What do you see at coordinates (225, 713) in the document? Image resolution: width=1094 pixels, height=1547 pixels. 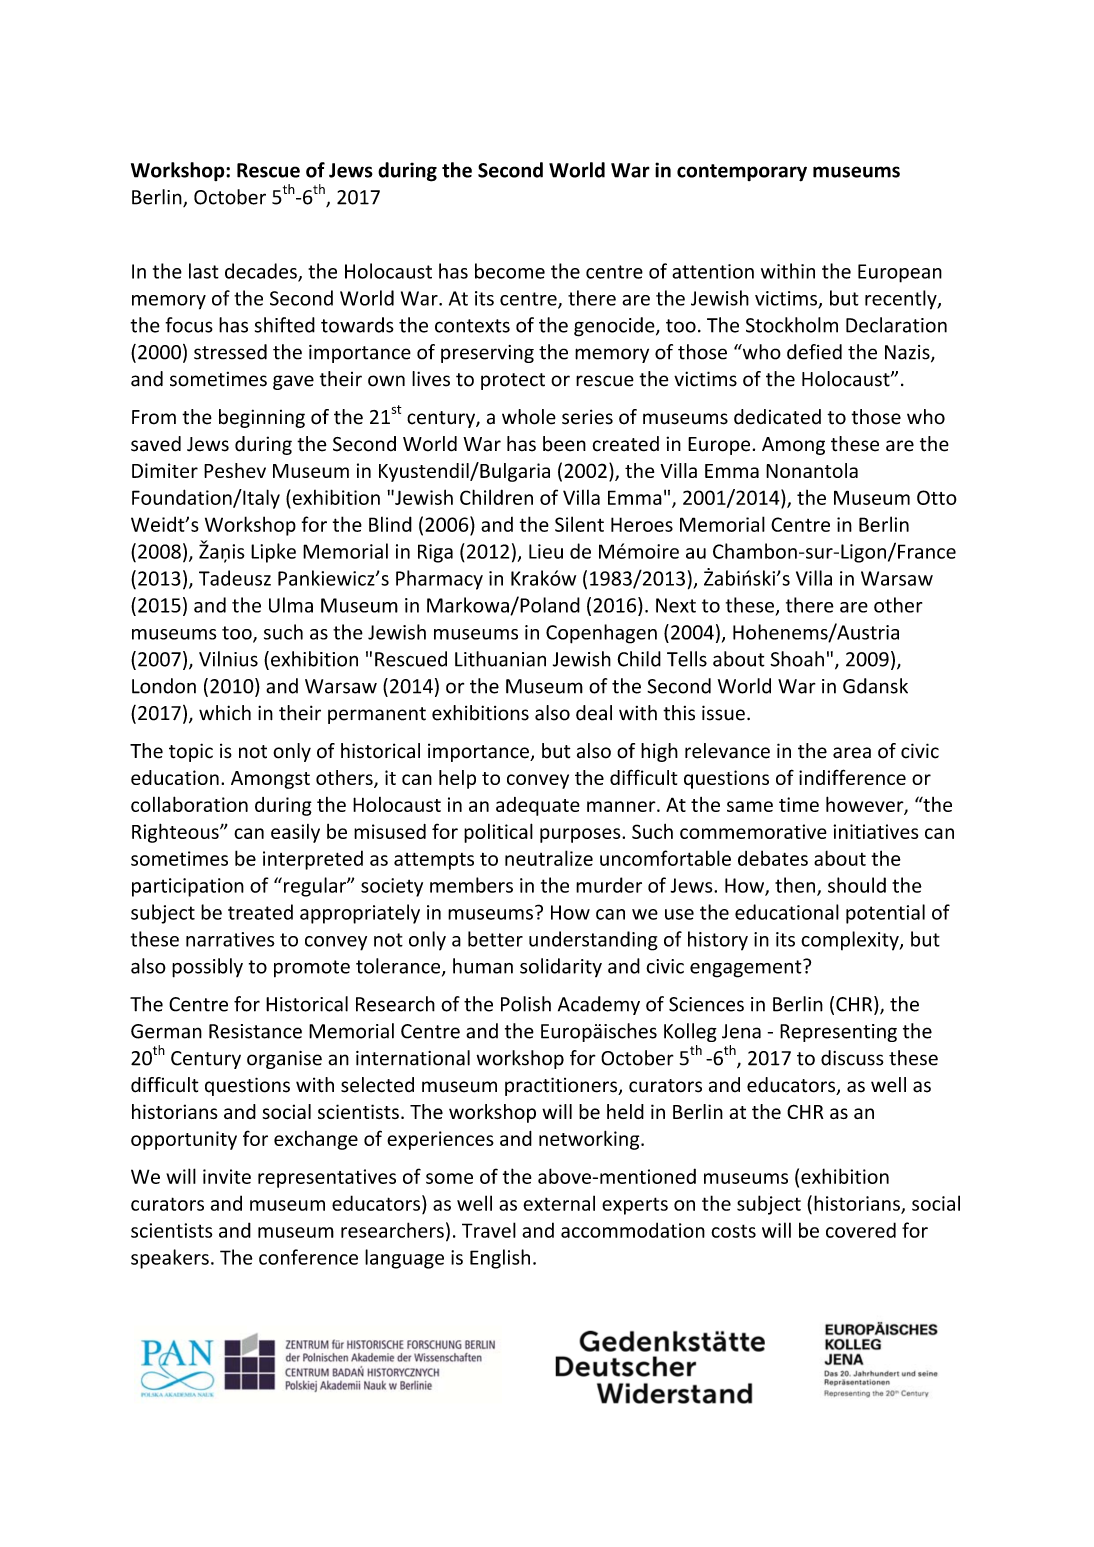 I see `which` at bounding box center [225, 713].
